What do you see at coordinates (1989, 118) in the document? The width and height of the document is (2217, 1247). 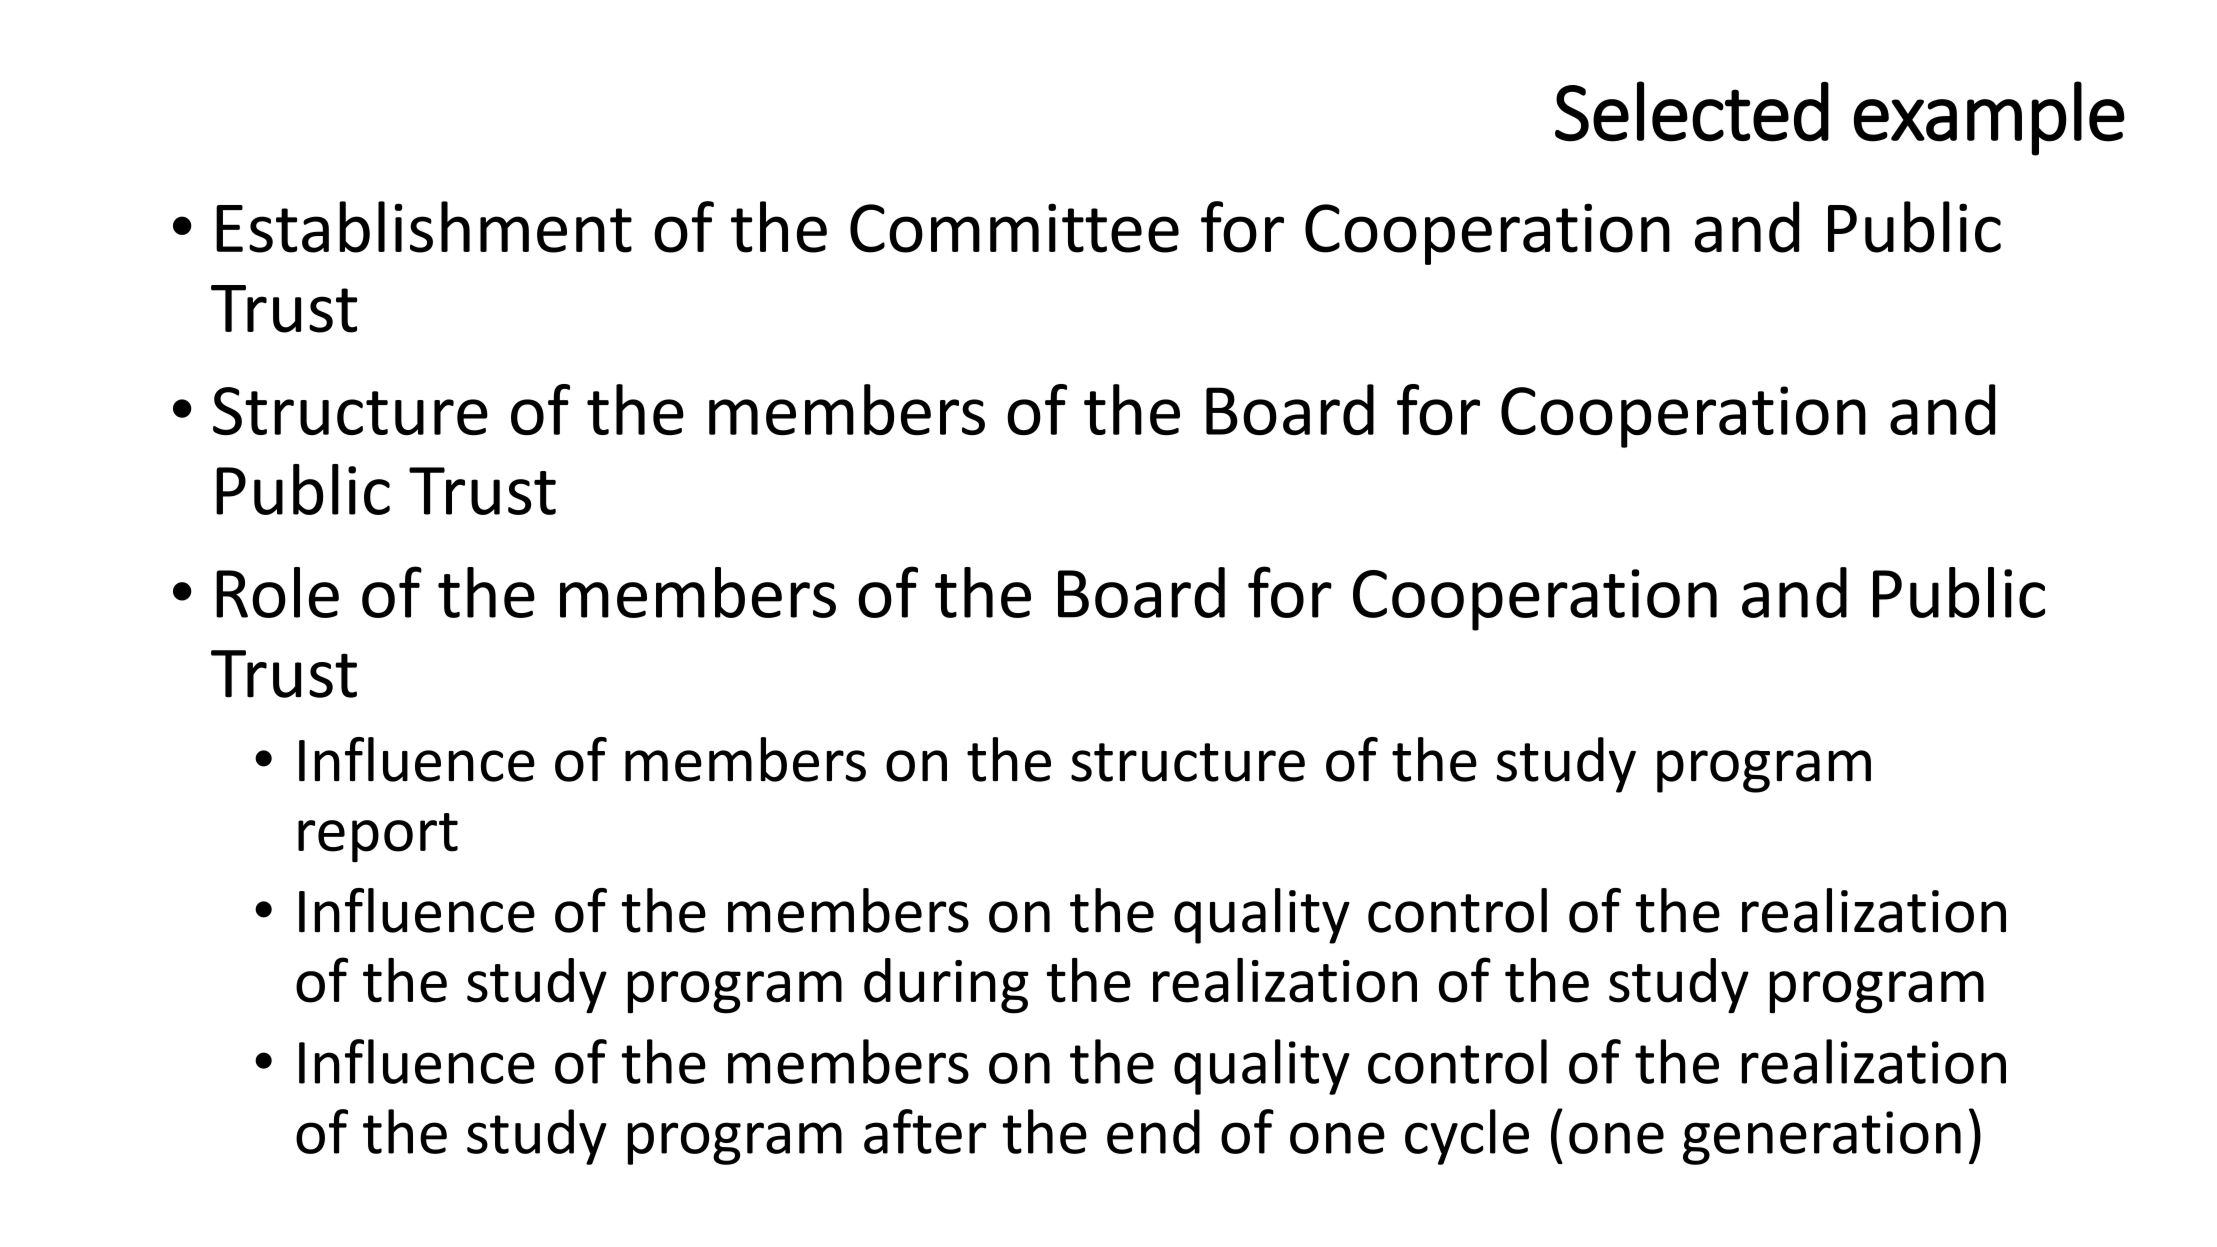 I see `example` at bounding box center [1989, 118].
